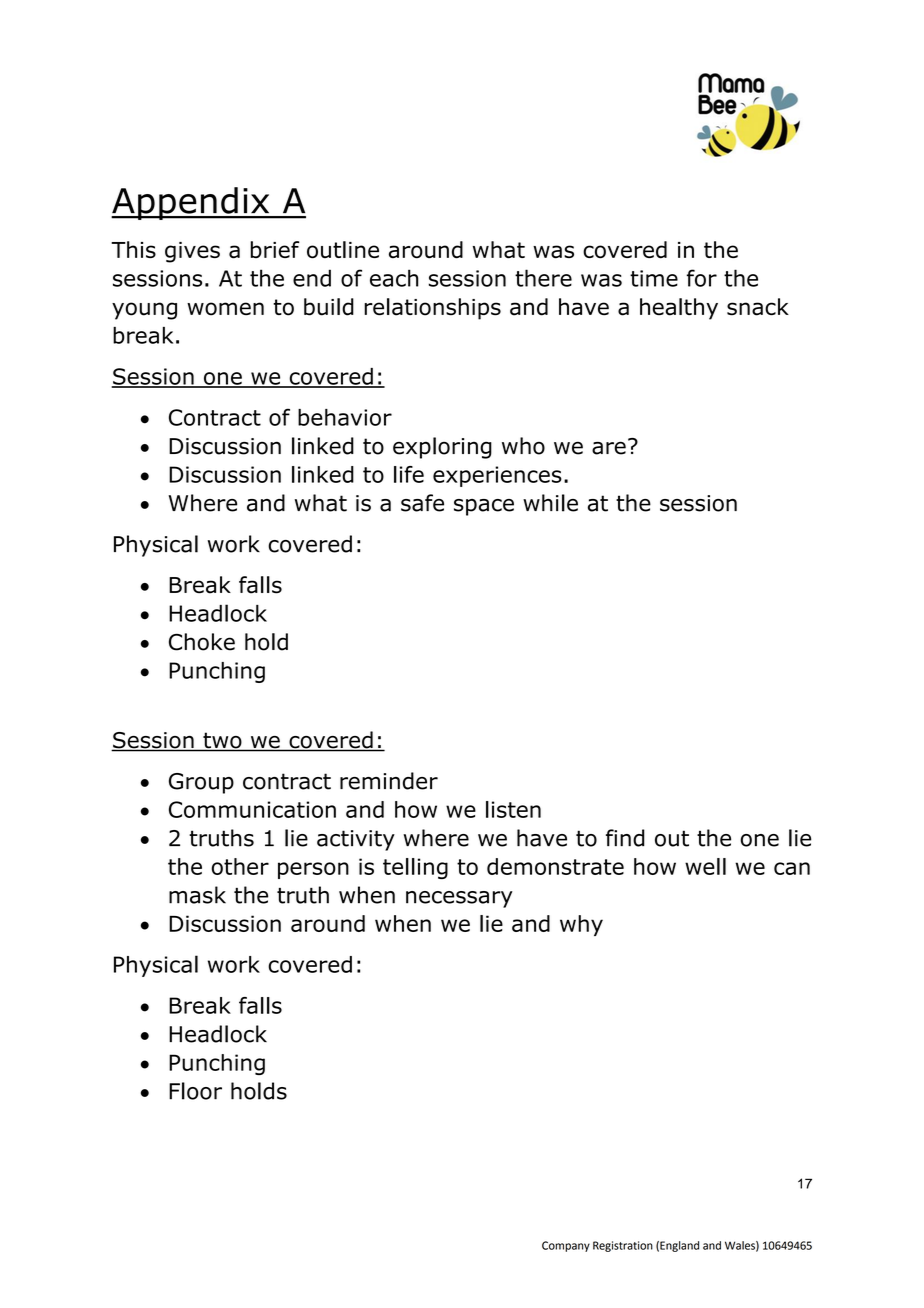 This screenshot has height=1308, width=924. I want to click on Registration, so click(623, 1246).
